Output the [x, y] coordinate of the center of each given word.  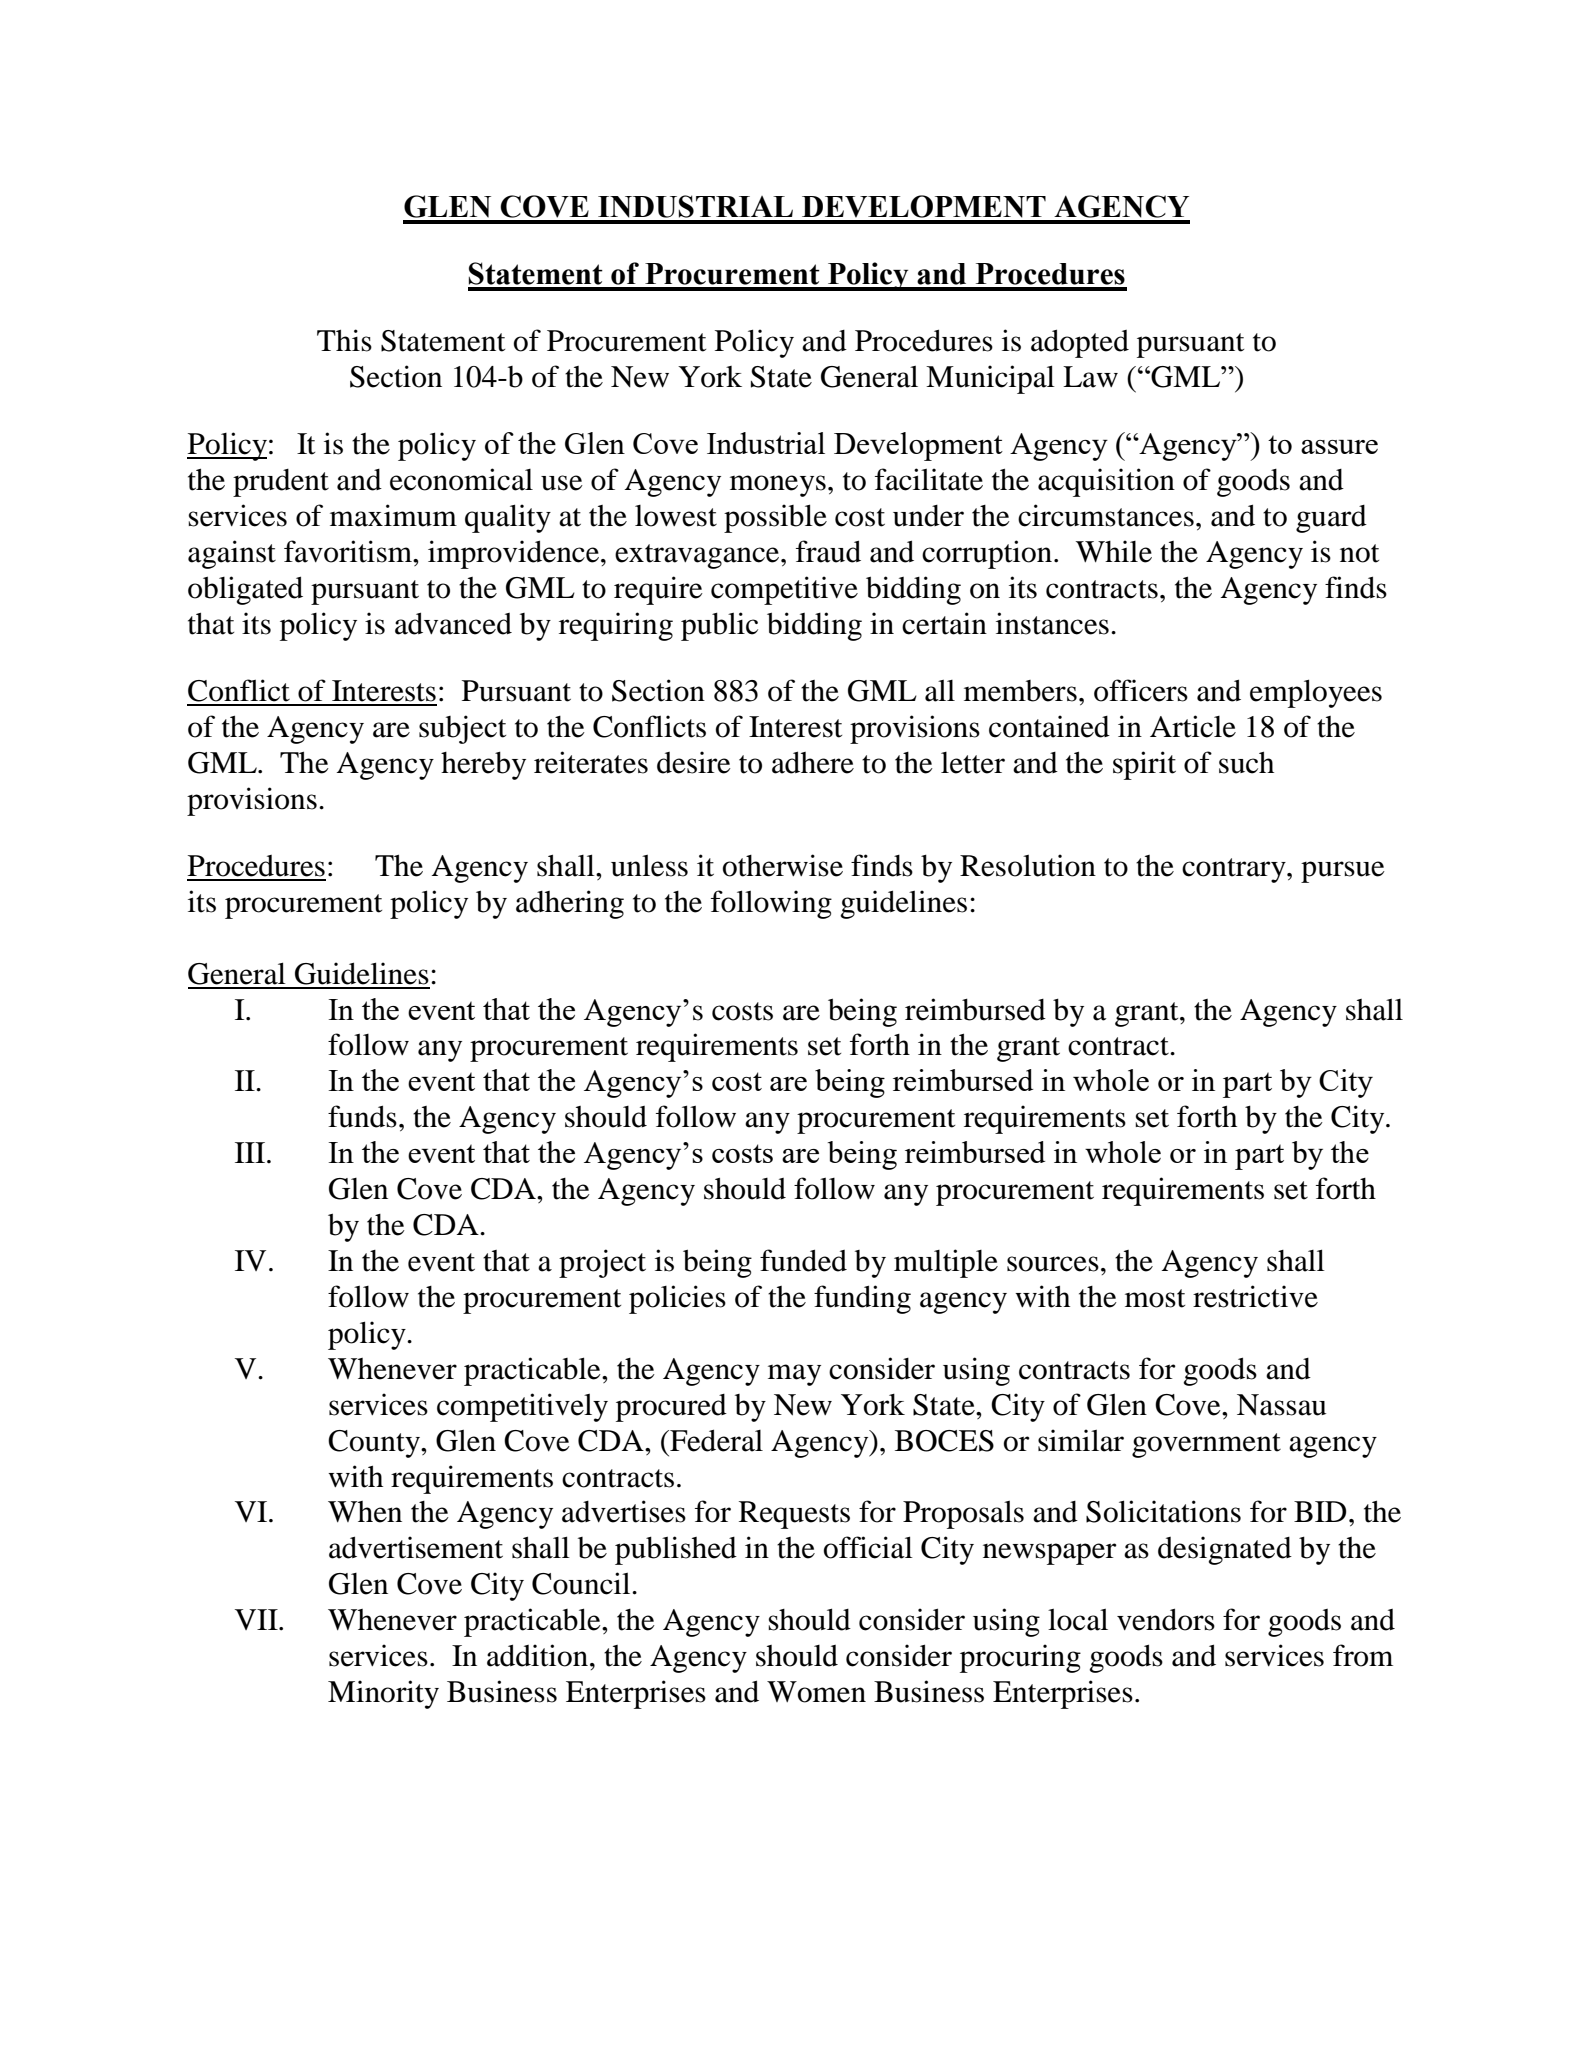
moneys [778, 486]
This [344, 340]
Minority [383, 1694]
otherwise [783, 865]
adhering [570, 904]
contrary [1235, 870]
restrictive [1255, 1296]
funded [803, 1260]
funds [362, 1116]
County [375, 1444]
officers [1141, 690]
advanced [453, 623]
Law [1090, 377]
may [794, 1375]
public [719, 626]
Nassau [1281, 1405]
